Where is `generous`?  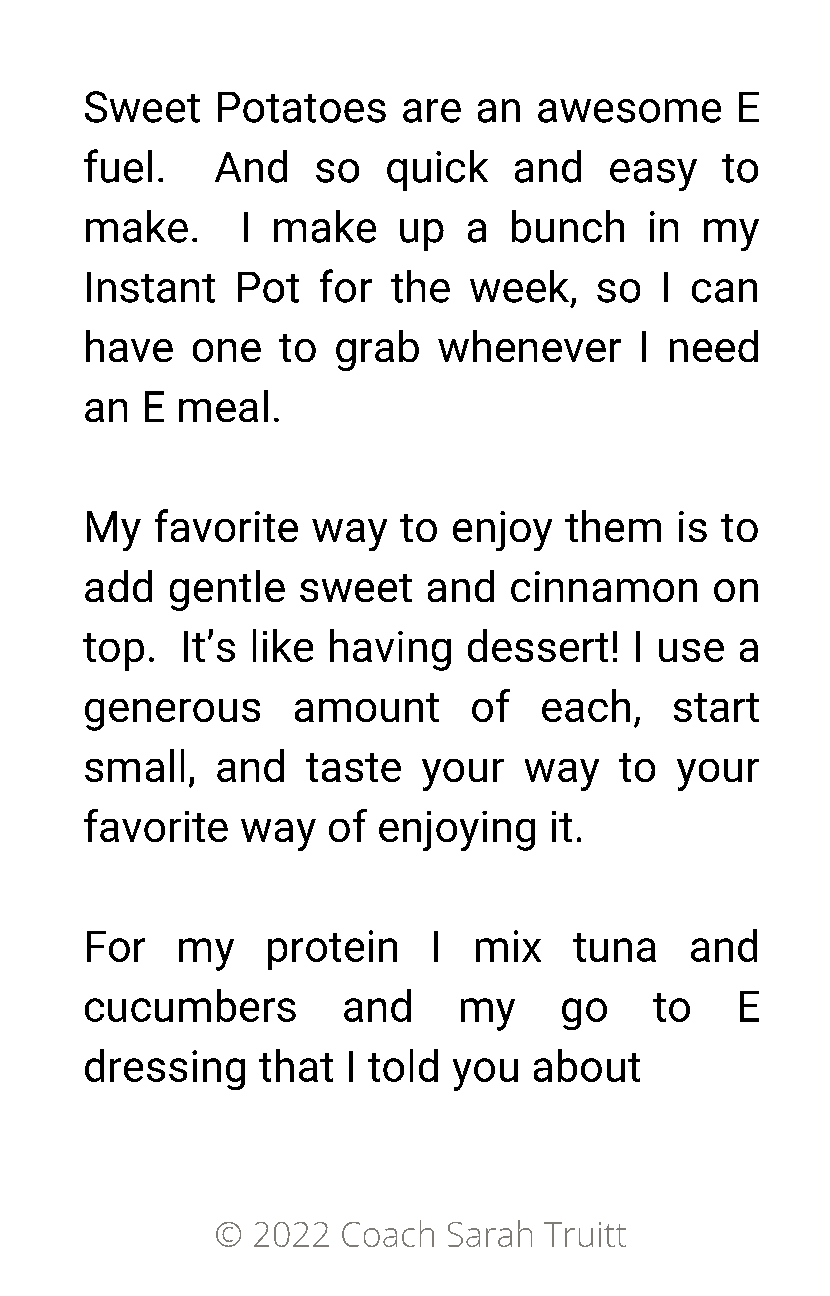
generous is located at coordinates (172, 715).
